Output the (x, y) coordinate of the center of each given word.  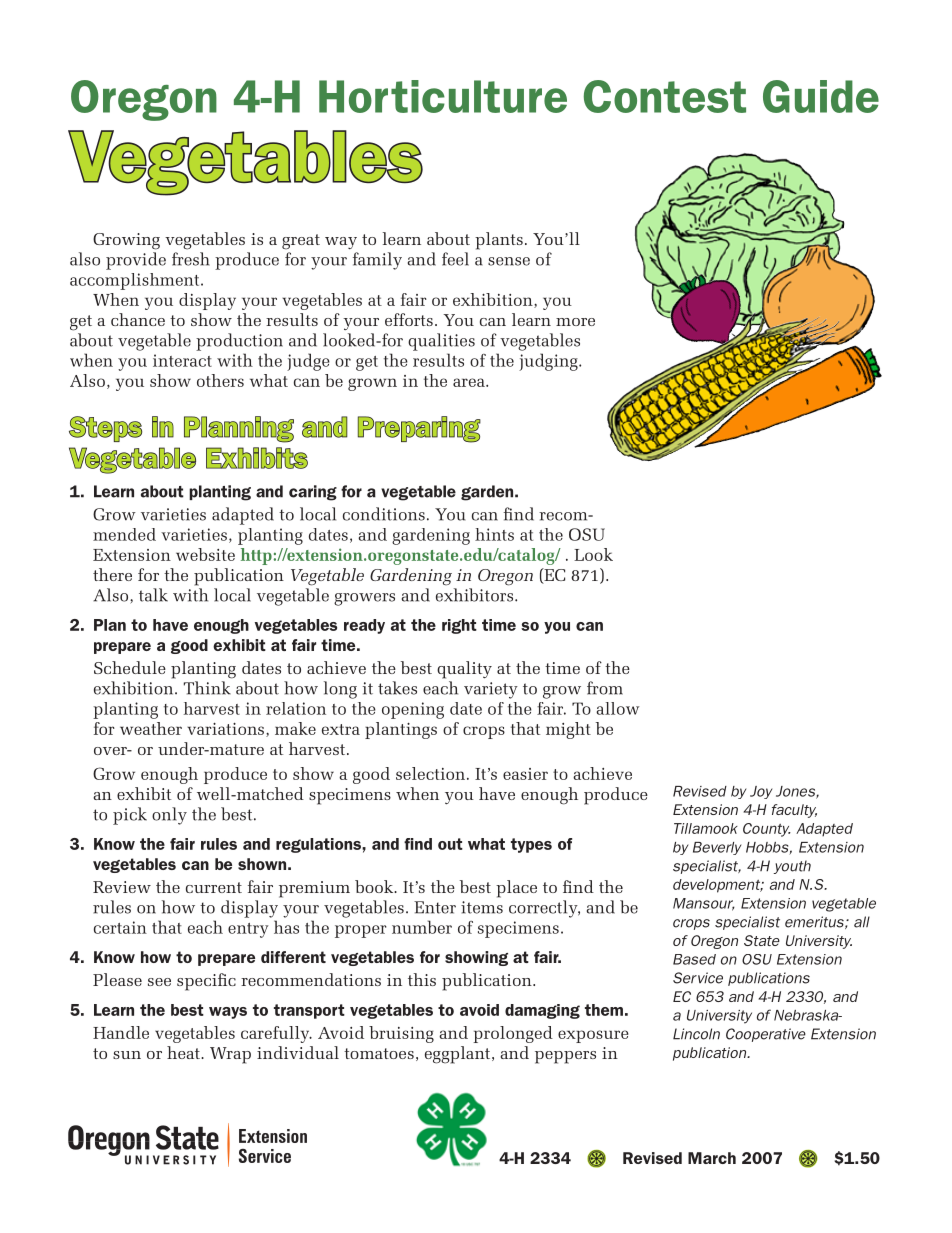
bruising (401, 1034)
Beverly (717, 848)
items (482, 907)
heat (185, 1052)
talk (153, 595)
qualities (441, 342)
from (605, 688)
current (214, 887)
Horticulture (443, 96)
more (575, 322)
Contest (665, 96)
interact (182, 360)
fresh (191, 259)
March (712, 1158)
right (459, 626)
